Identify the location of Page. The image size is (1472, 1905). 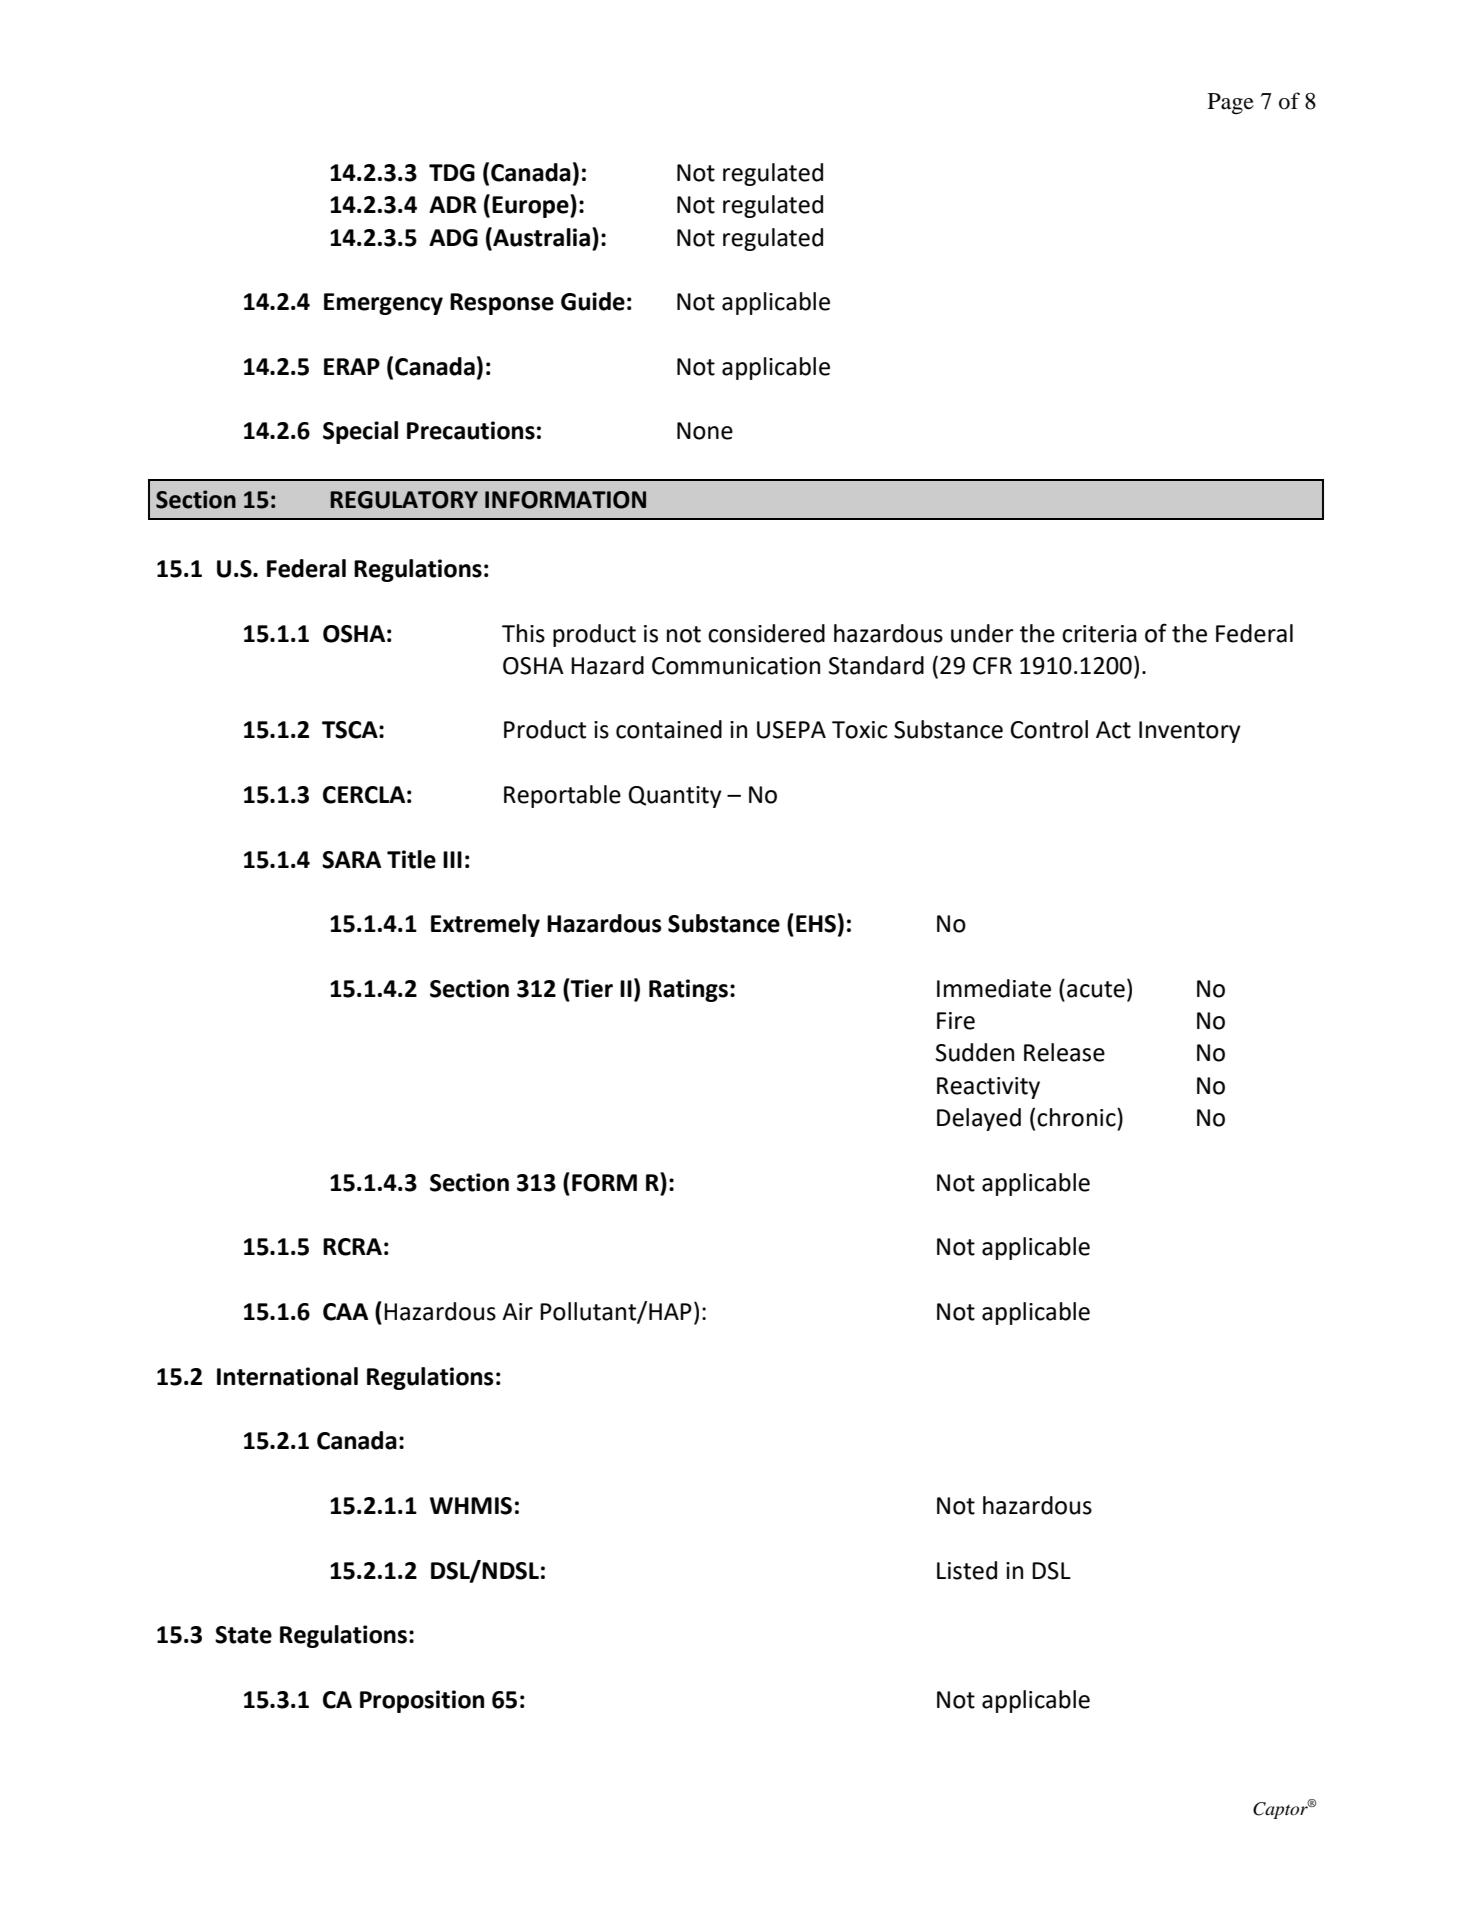
(1231, 104).
